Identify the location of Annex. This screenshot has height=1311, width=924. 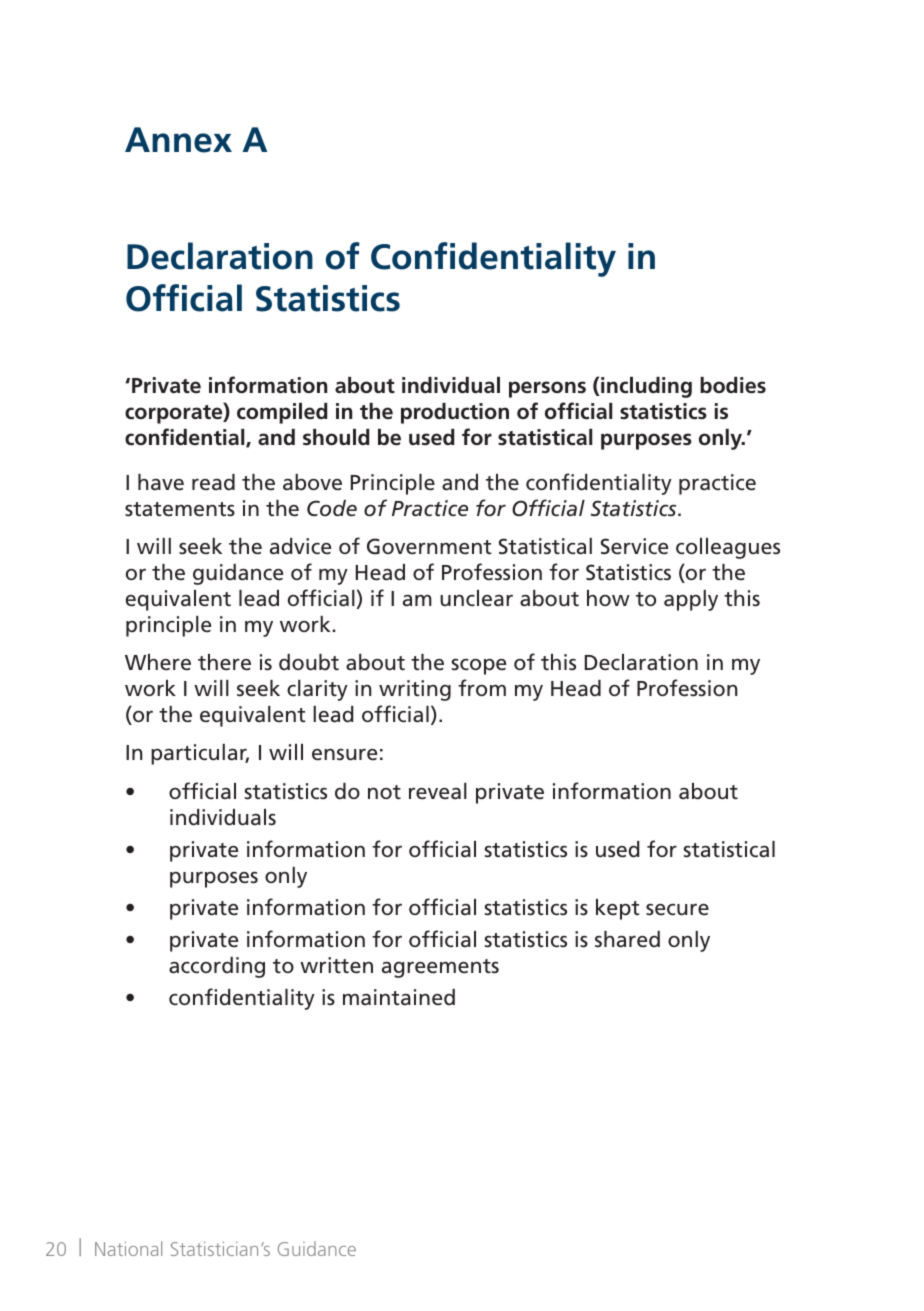
(178, 140).
